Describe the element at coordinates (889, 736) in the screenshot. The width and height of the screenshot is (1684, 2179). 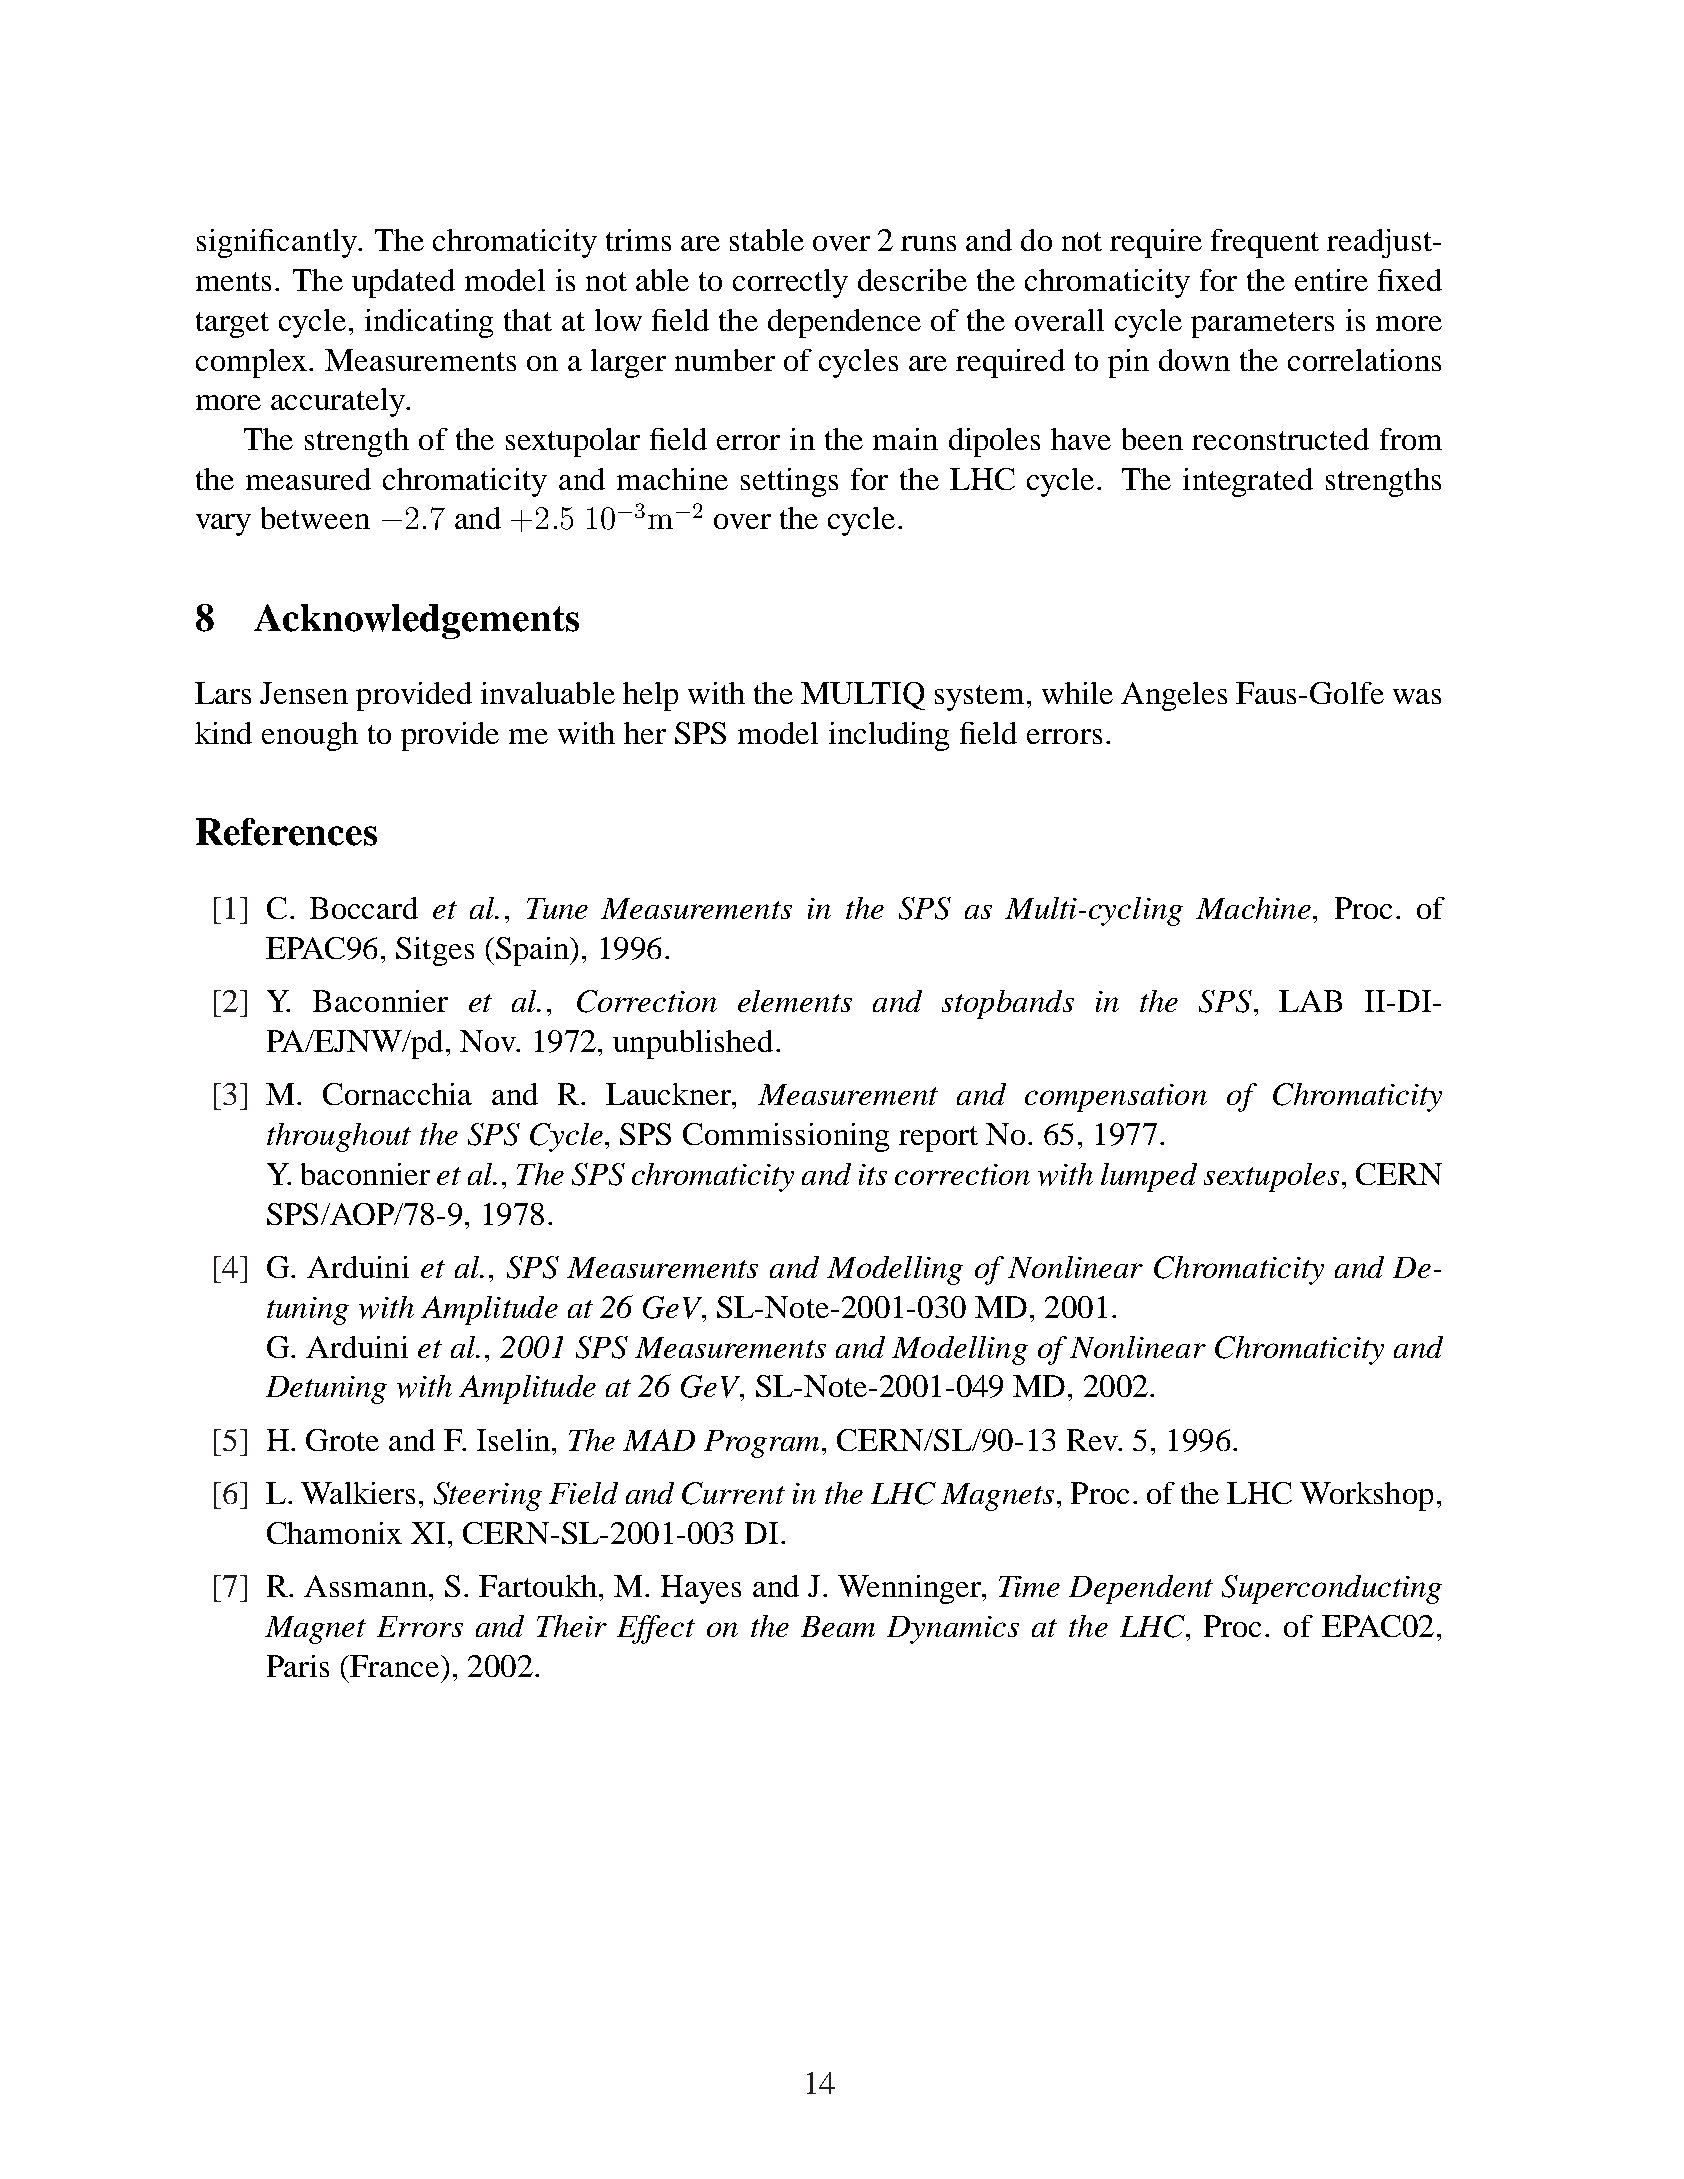
I see `including` at that location.
